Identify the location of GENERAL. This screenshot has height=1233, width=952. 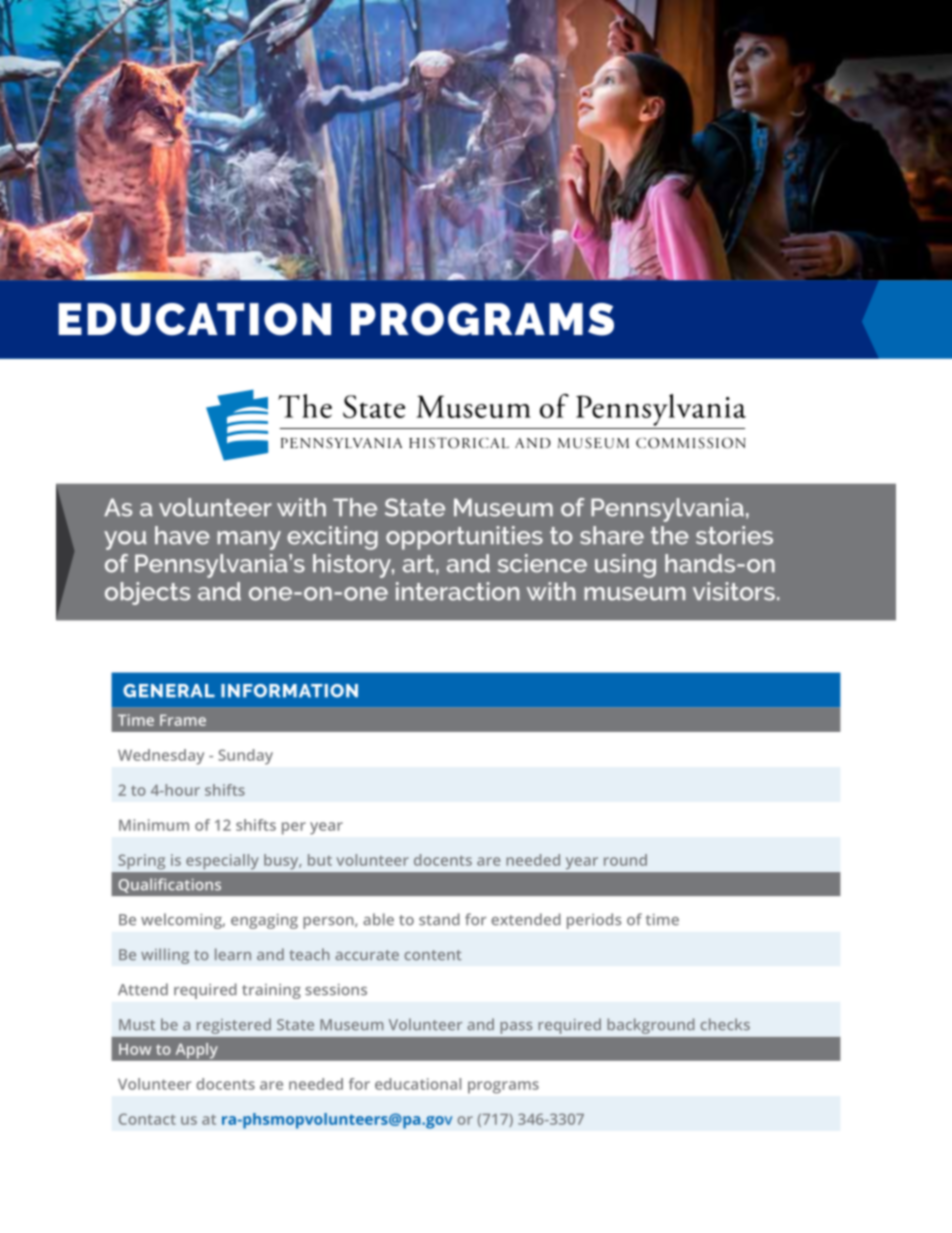
(169, 691).
